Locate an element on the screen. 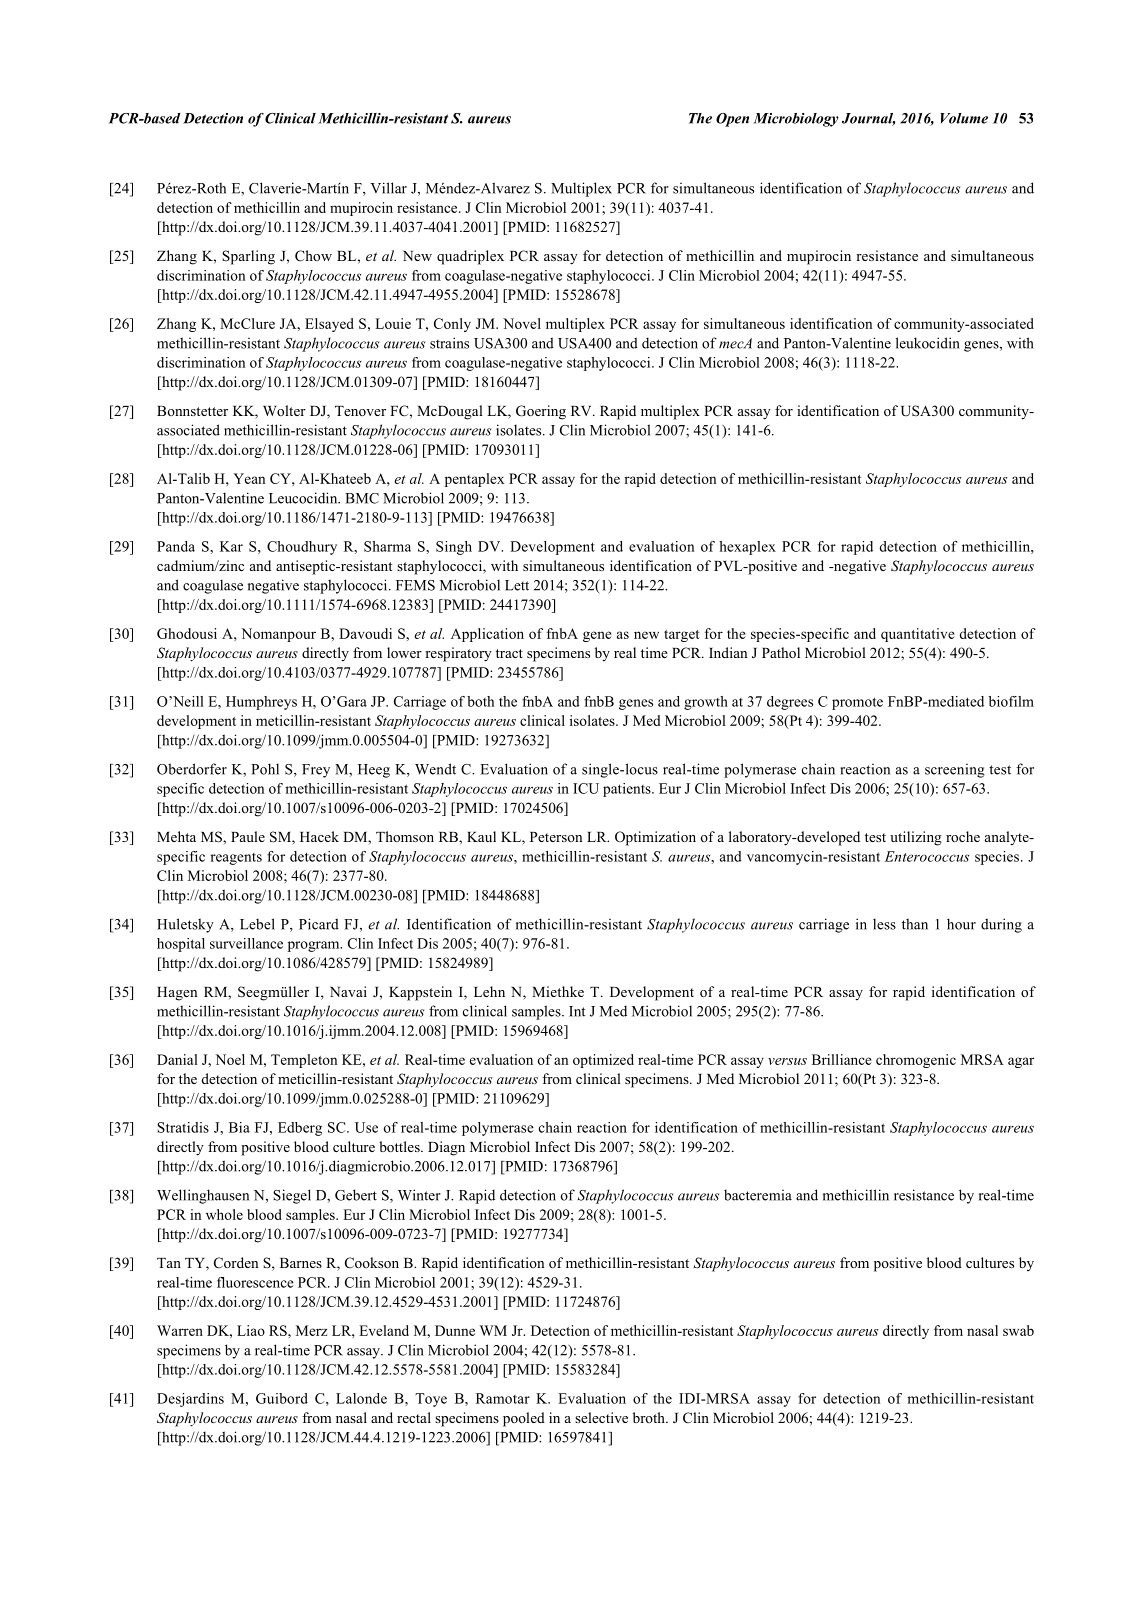 The height and width of the screenshot is (1617, 1143). Picard is located at coordinates (319, 924).
